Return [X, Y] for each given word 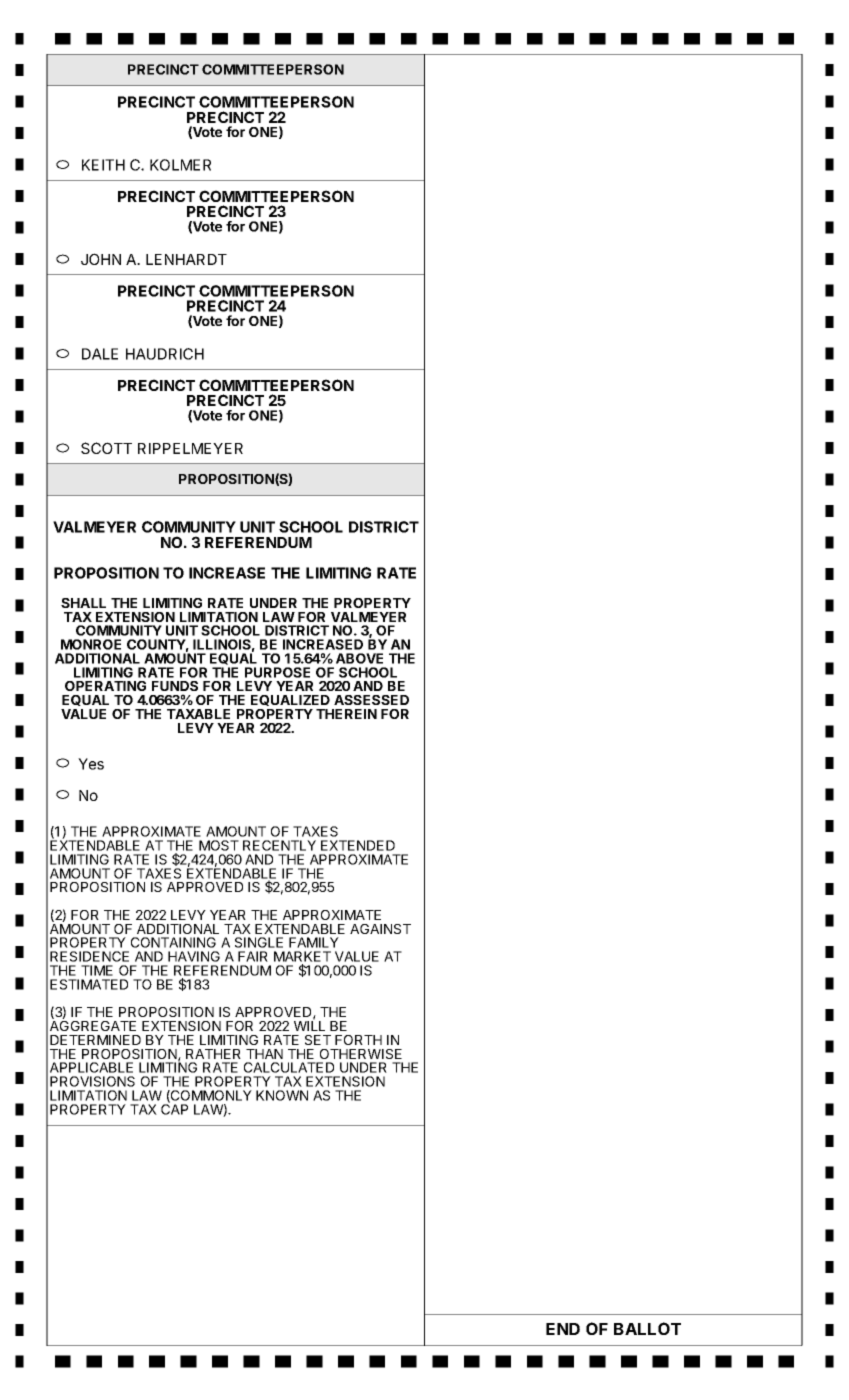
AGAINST [380, 929]
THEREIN [346, 714]
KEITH [103, 165]
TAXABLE [198, 714]
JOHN [101, 259]
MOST [219, 845]
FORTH [358, 1040]
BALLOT [647, 1328]
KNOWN [282, 1095]
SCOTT [106, 448]
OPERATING [105, 686]
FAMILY [314, 942]
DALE [100, 354]
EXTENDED [358, 845]
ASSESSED [371, 700]
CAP [174, 1108]
